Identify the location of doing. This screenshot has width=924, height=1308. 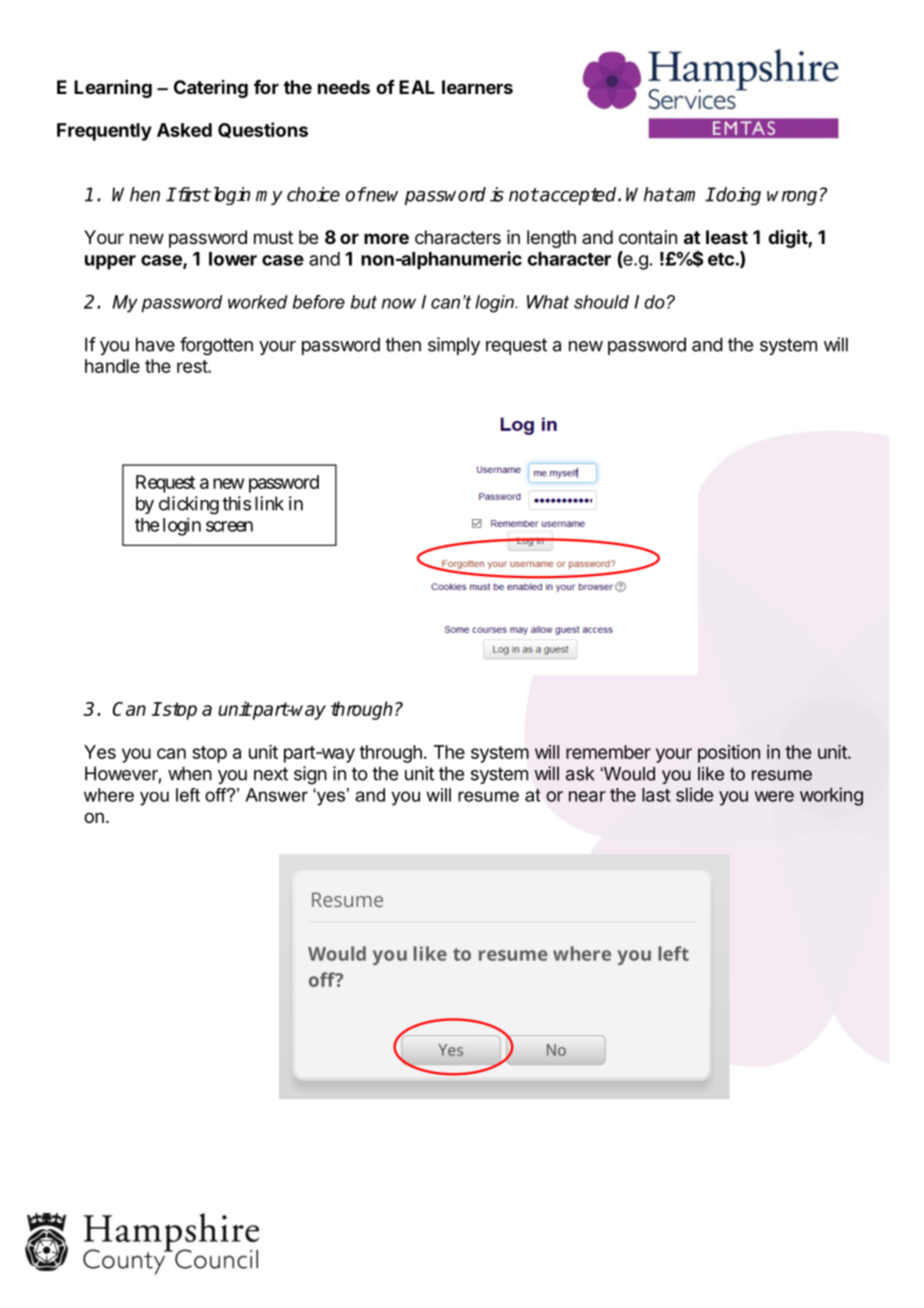
(738, 196).
